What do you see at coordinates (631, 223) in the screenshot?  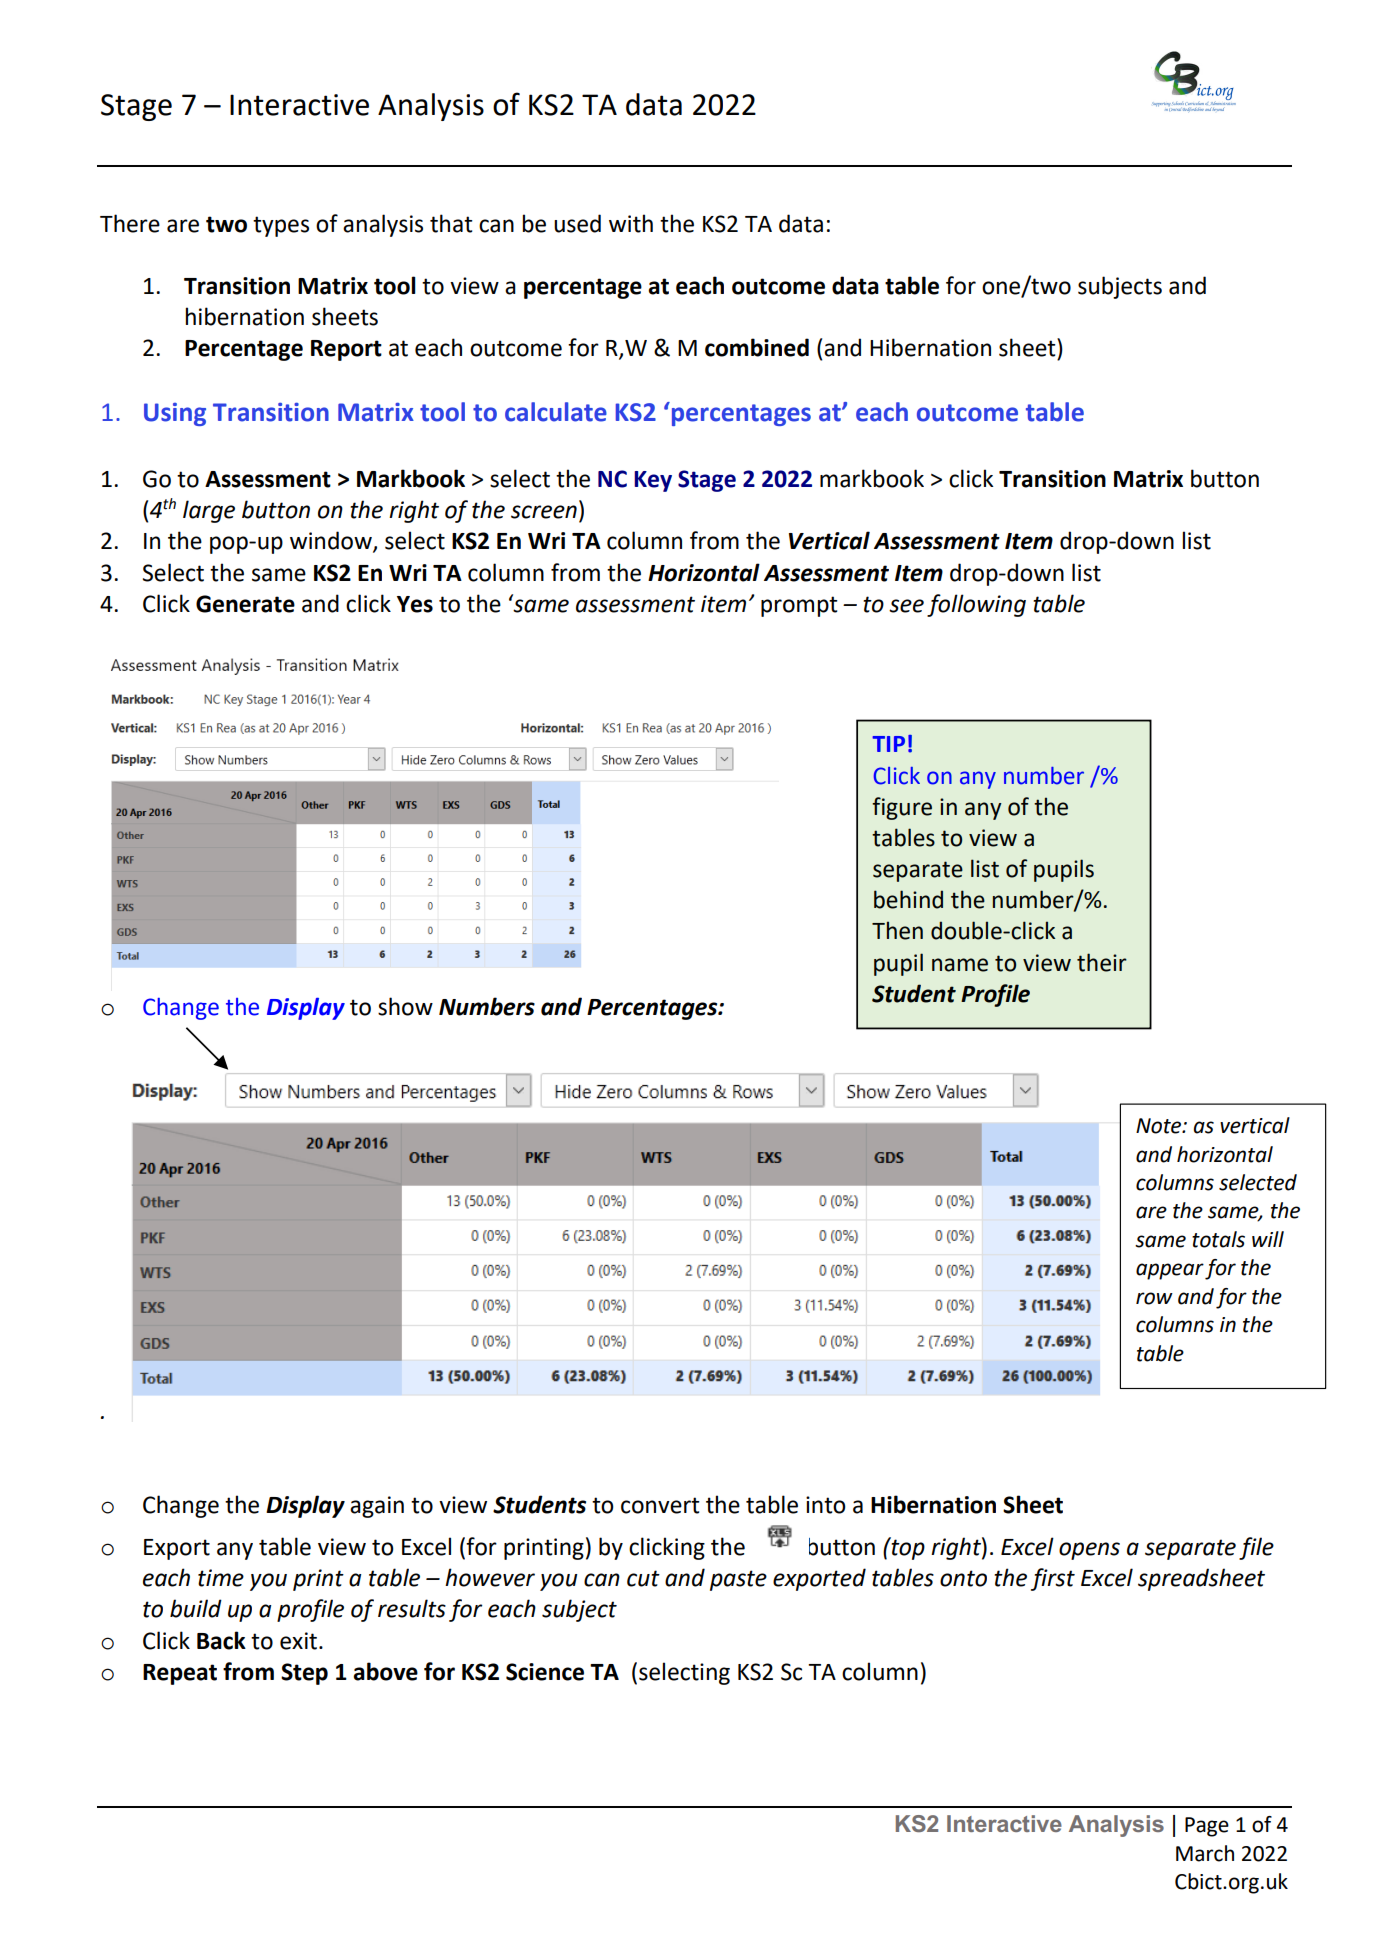 I see `with` at bounding box center [631, 223].
